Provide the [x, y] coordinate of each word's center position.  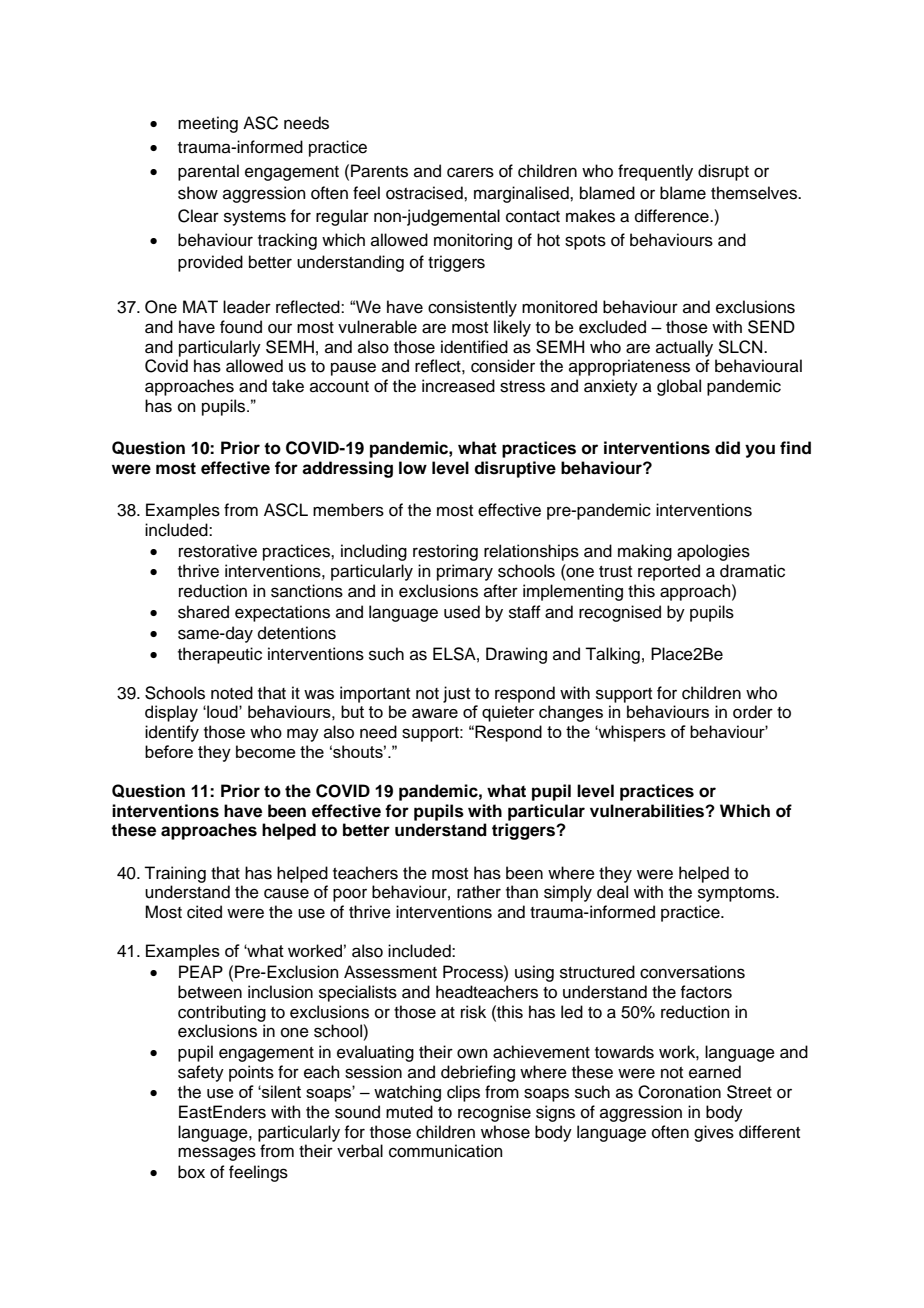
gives [714, 1133]
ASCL [286, 510]
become [266, 751]
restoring [445, 552]
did [727, 448]
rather [479, 892]
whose [505, 1132]
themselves [755, 193]
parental [208, 172]
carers [470, 172]
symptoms [737, 894]
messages [217, 1154]
